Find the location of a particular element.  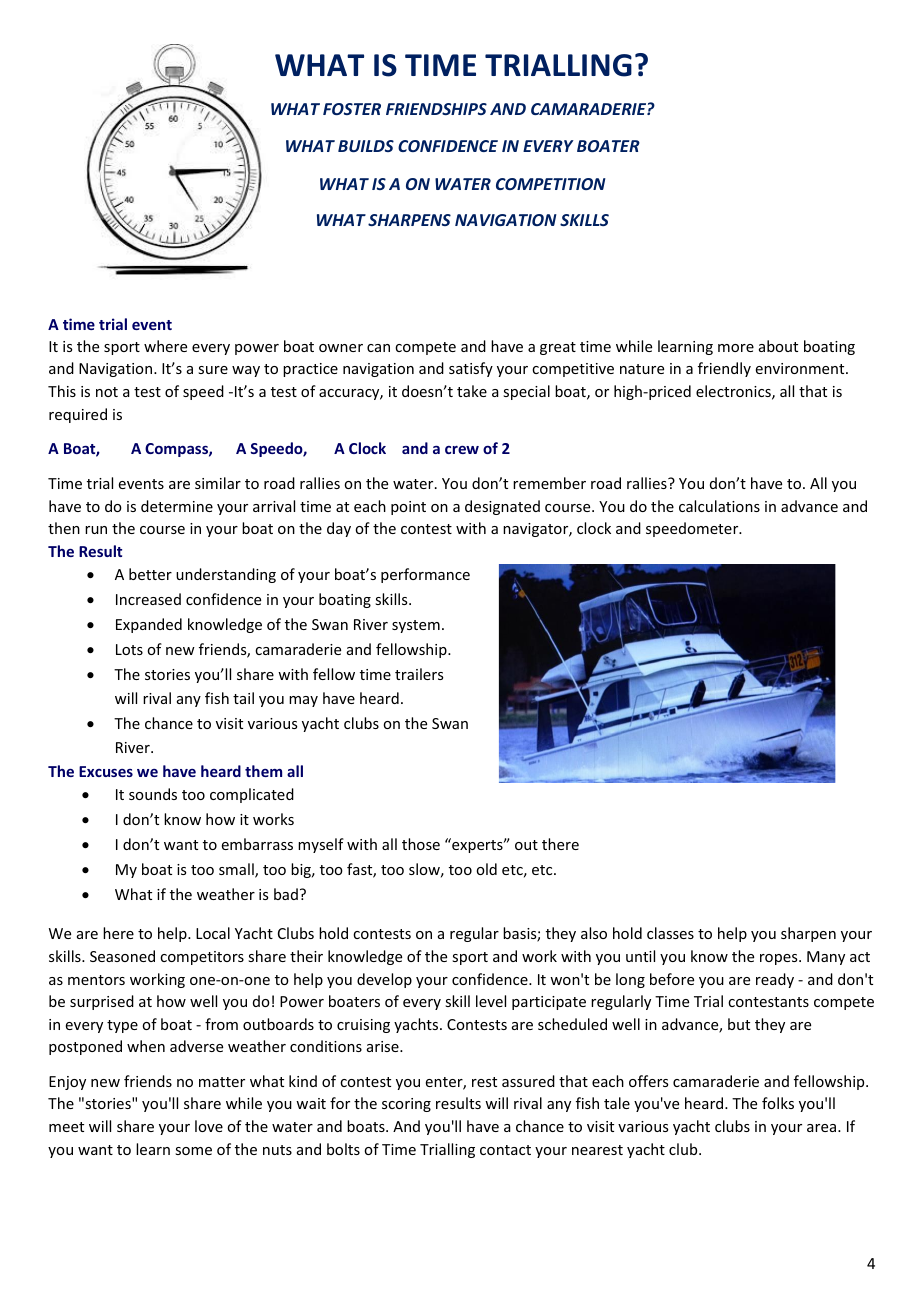

satisfy is located at coordinates (471, 369).
